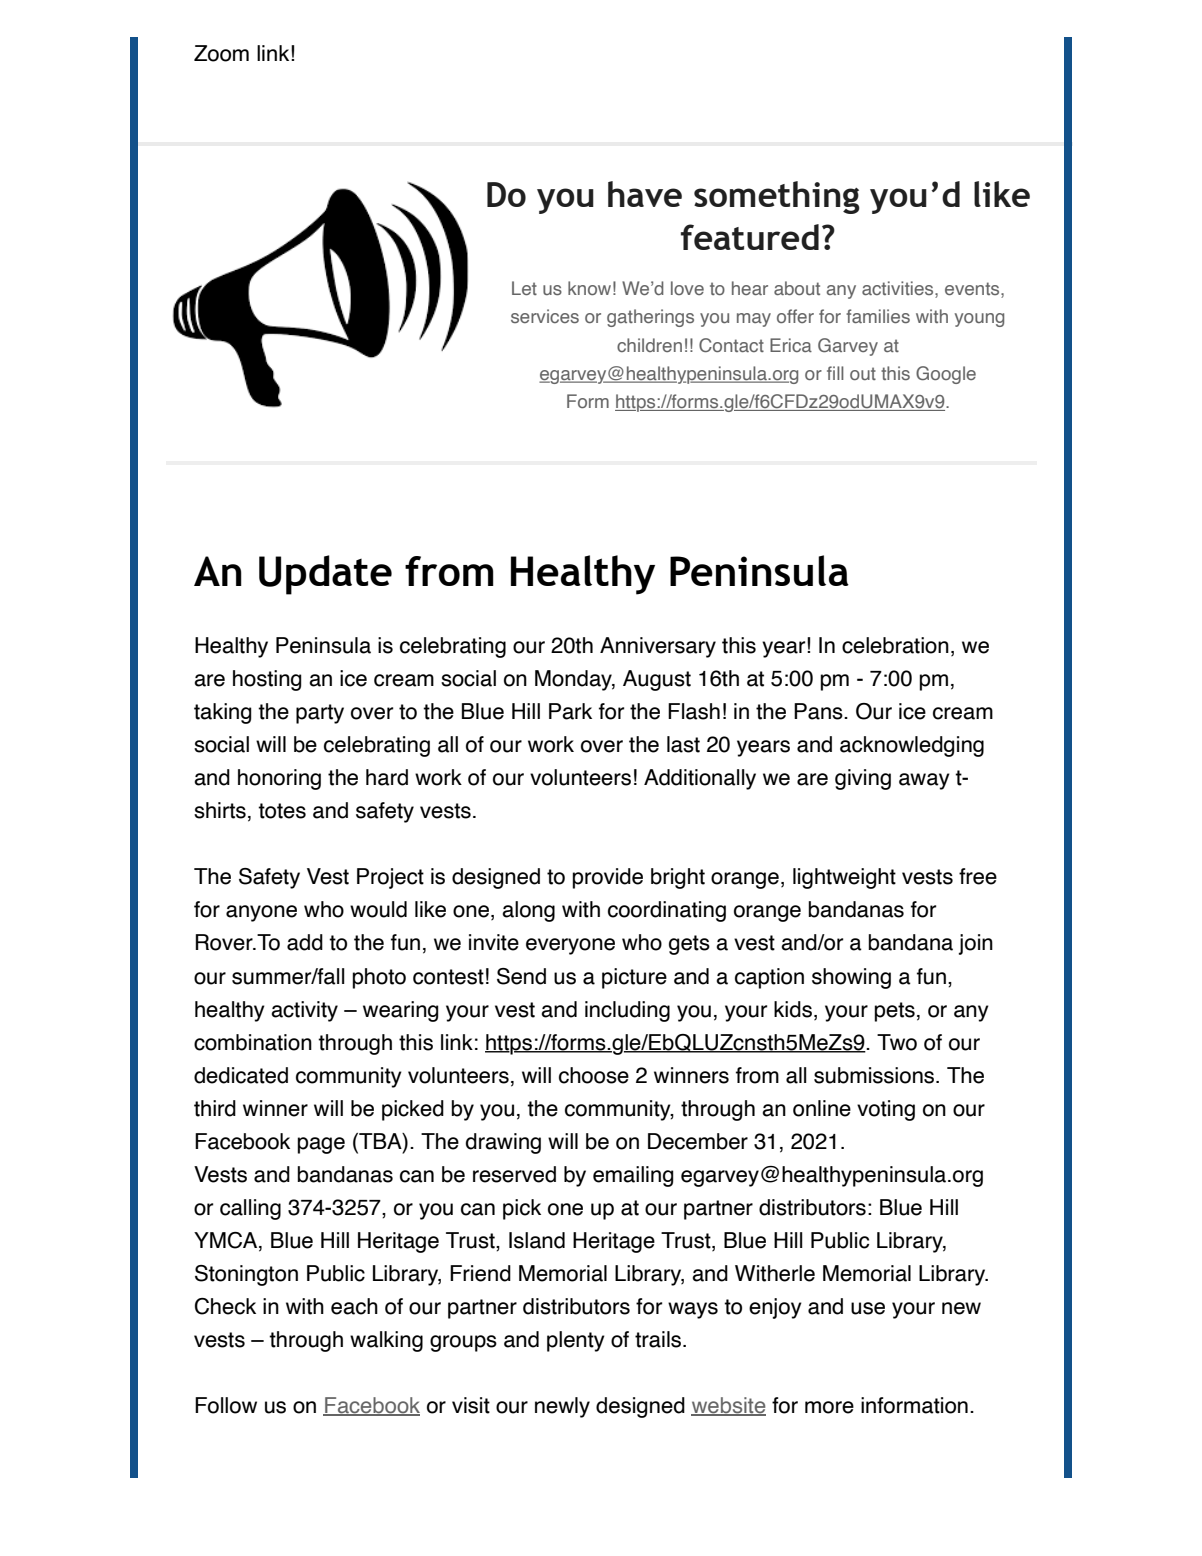  I want to click on Update, so click(325, 575).
